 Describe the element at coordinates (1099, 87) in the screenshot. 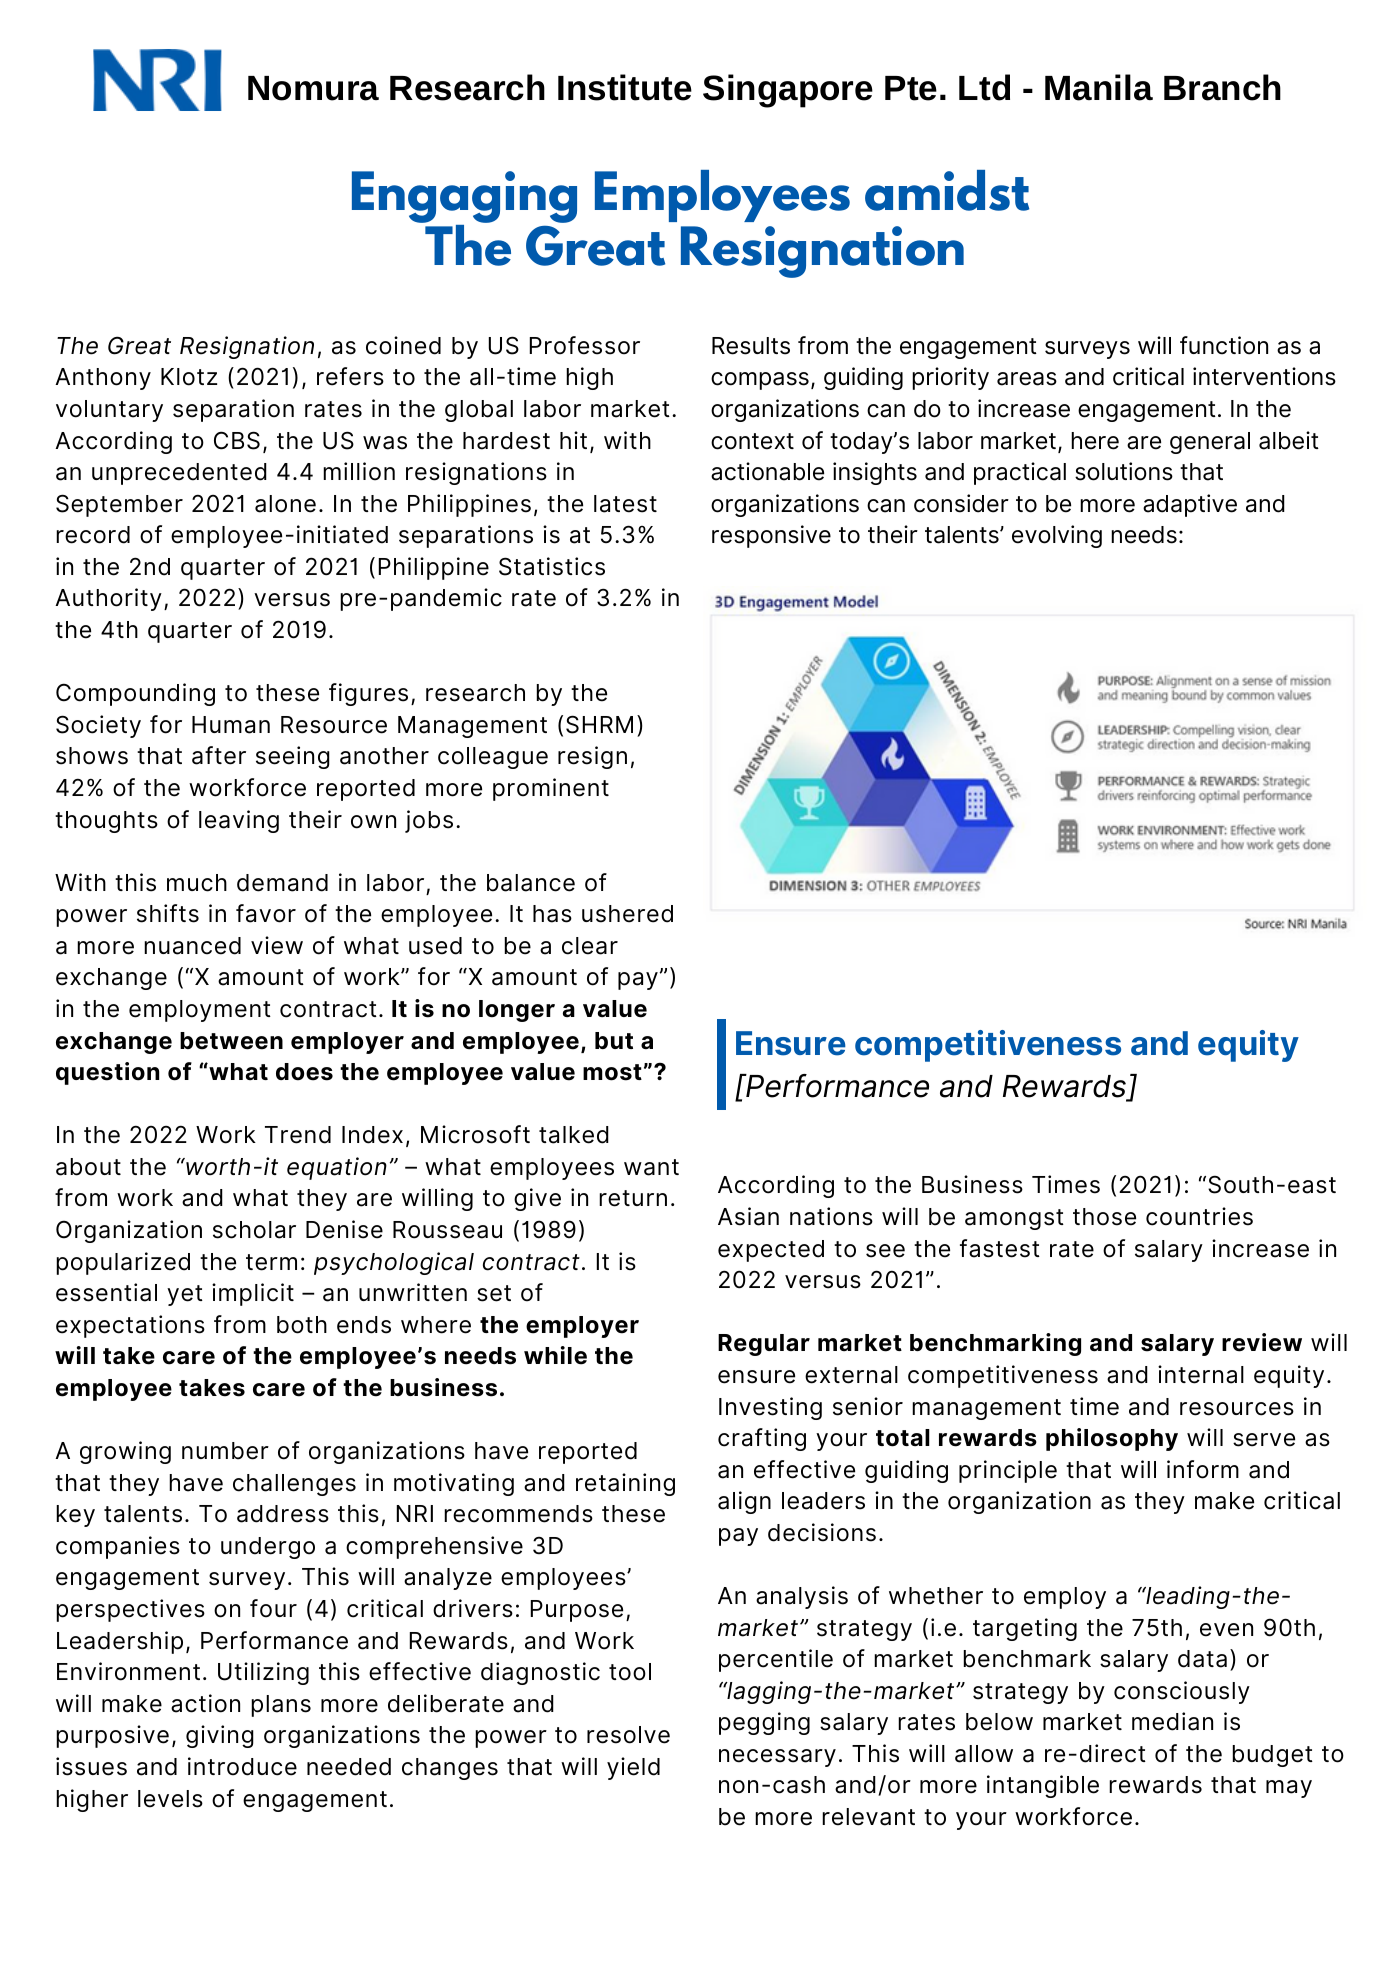

I see `Manila` at that location.
